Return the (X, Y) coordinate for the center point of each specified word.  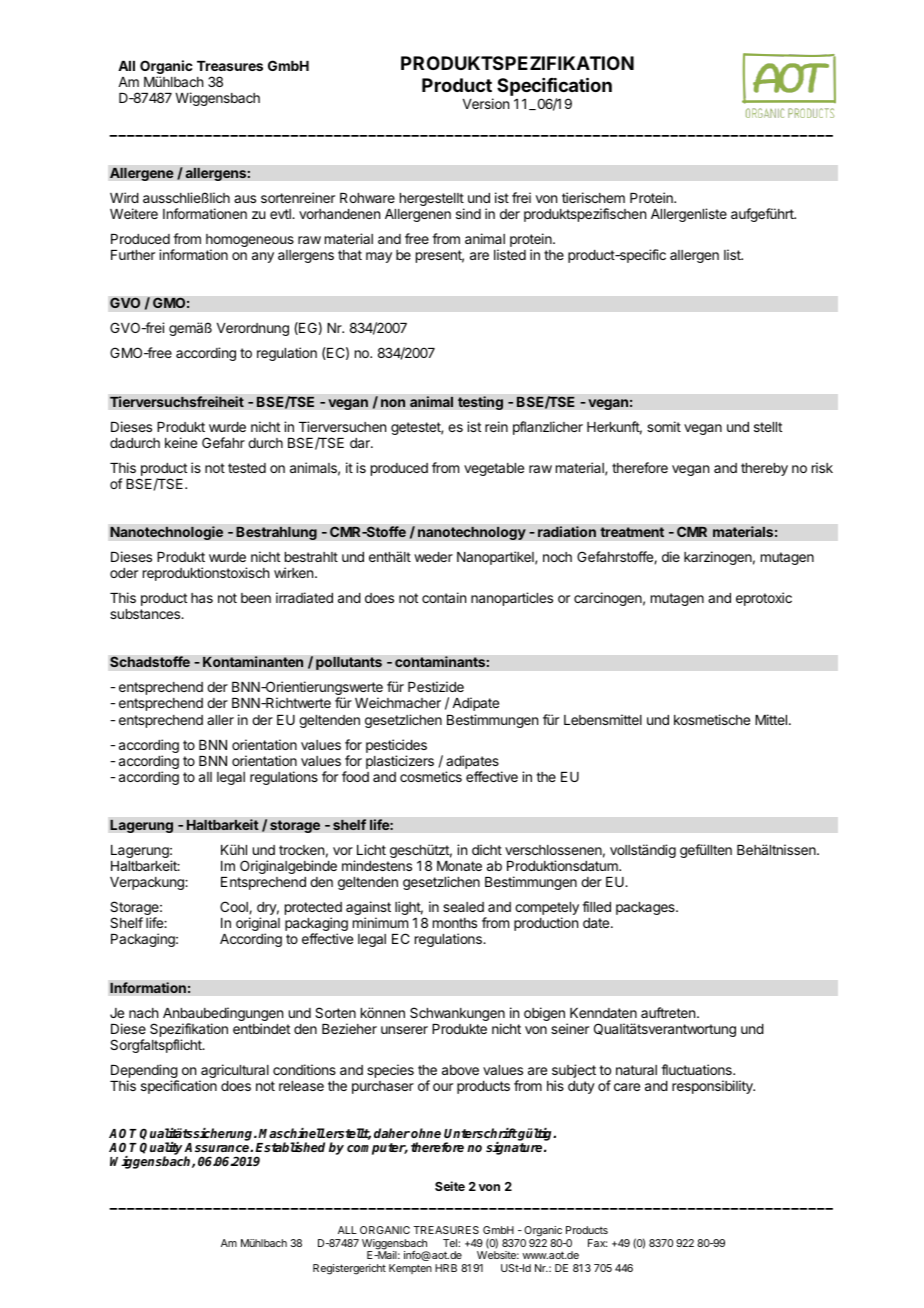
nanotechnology (472, 533)
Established (290, 1147)
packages (646, 908)
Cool (235, 907)
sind (468, 213)
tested (247, 468)
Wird (124, 197)
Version (486, 103)
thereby (764, 469)
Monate (459, 866)
